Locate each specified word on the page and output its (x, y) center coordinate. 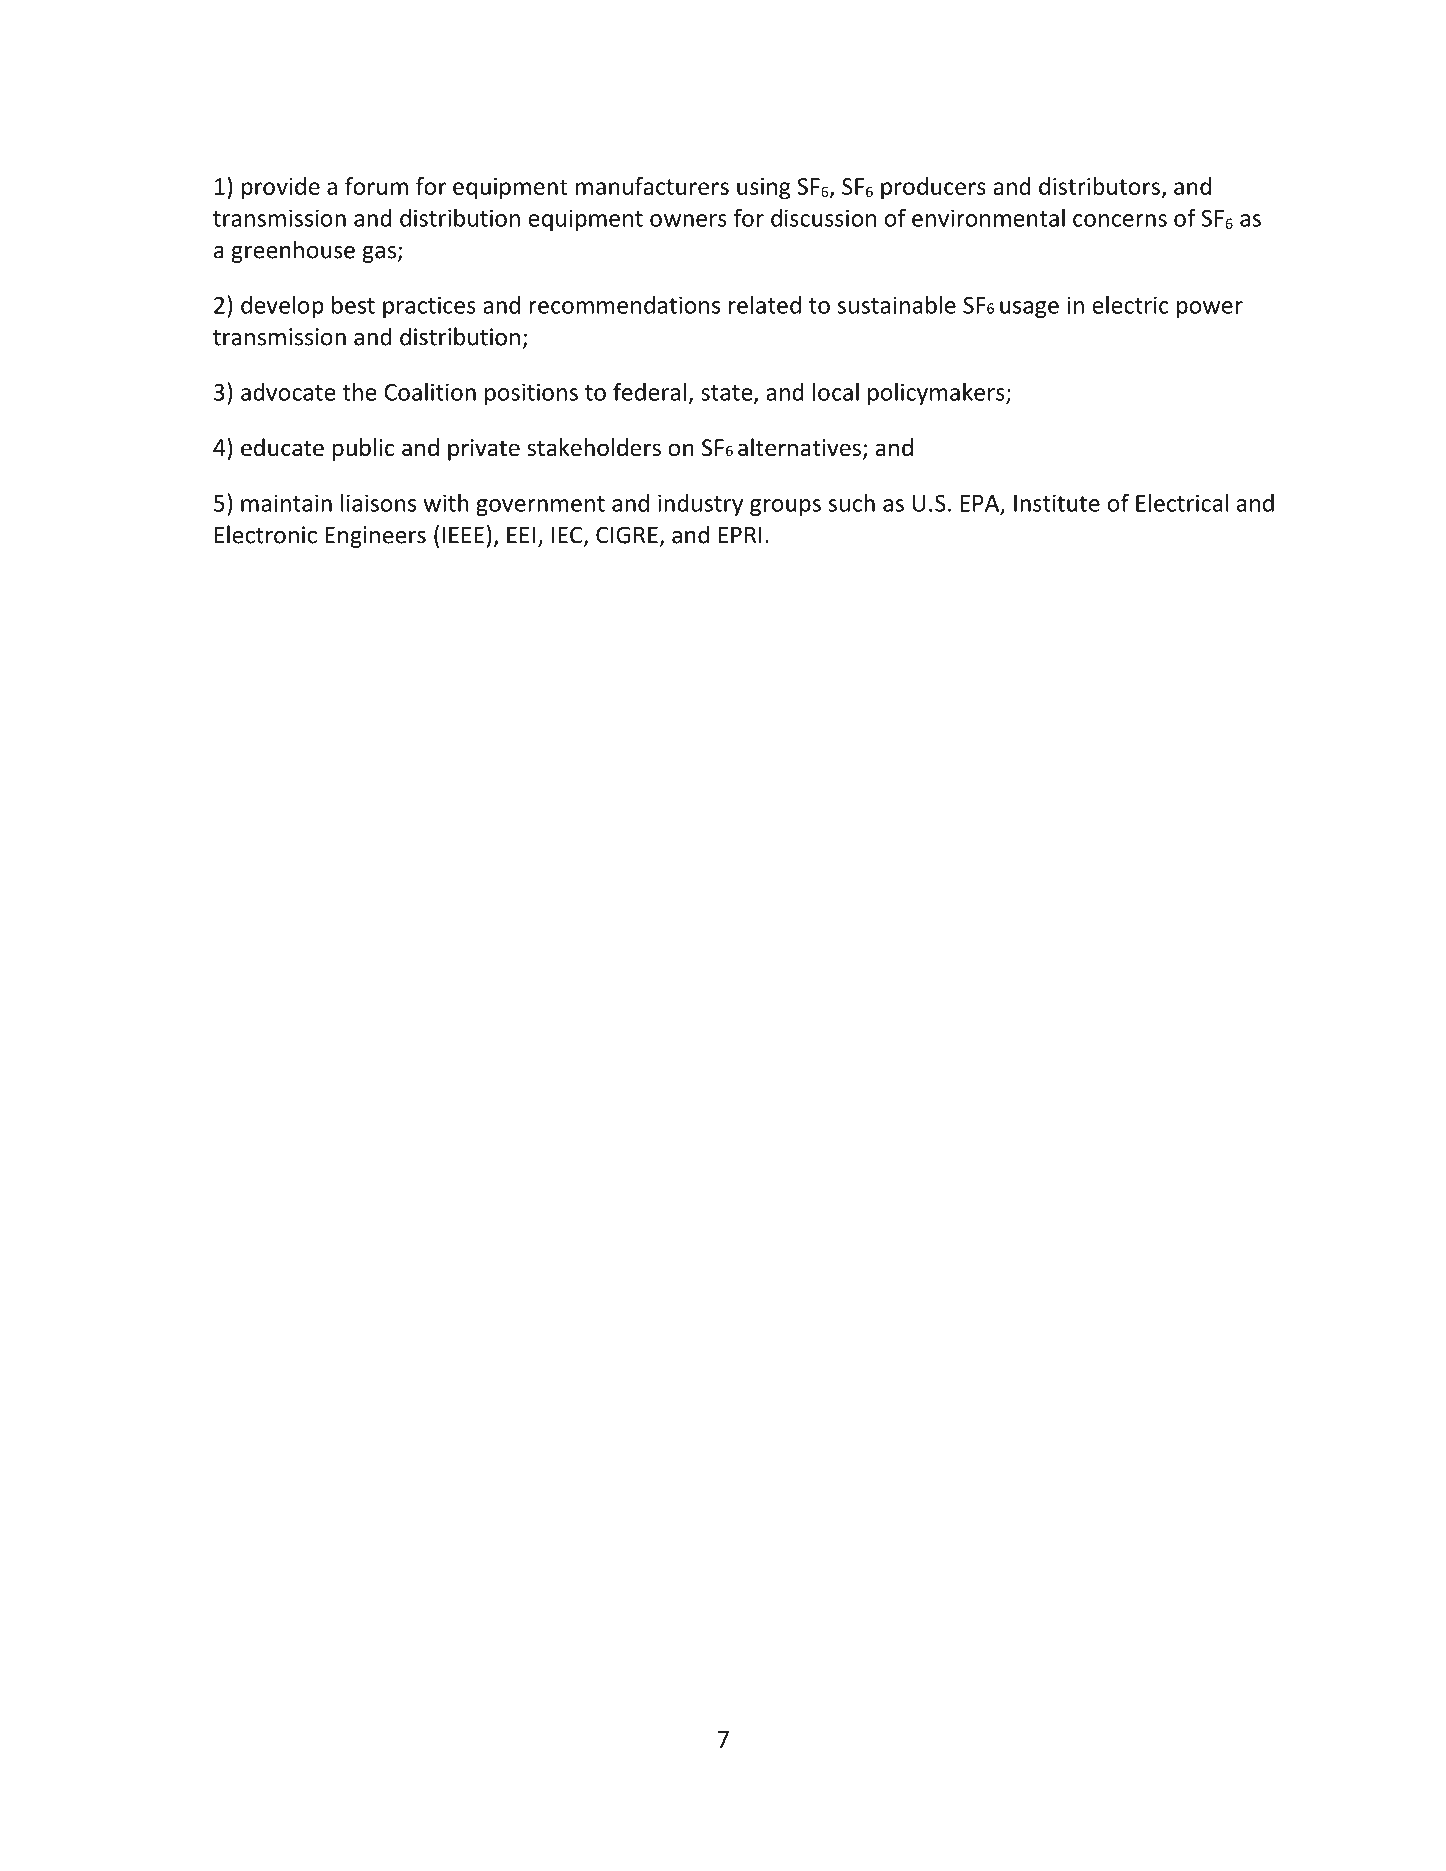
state (728, 394)
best (353, 304)
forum (376, 186)
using (764, 189)
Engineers (375, 537)
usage (1029, 309)
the (359, 392)
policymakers (937, 393)
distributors (1099, 186)
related (765, 305)
